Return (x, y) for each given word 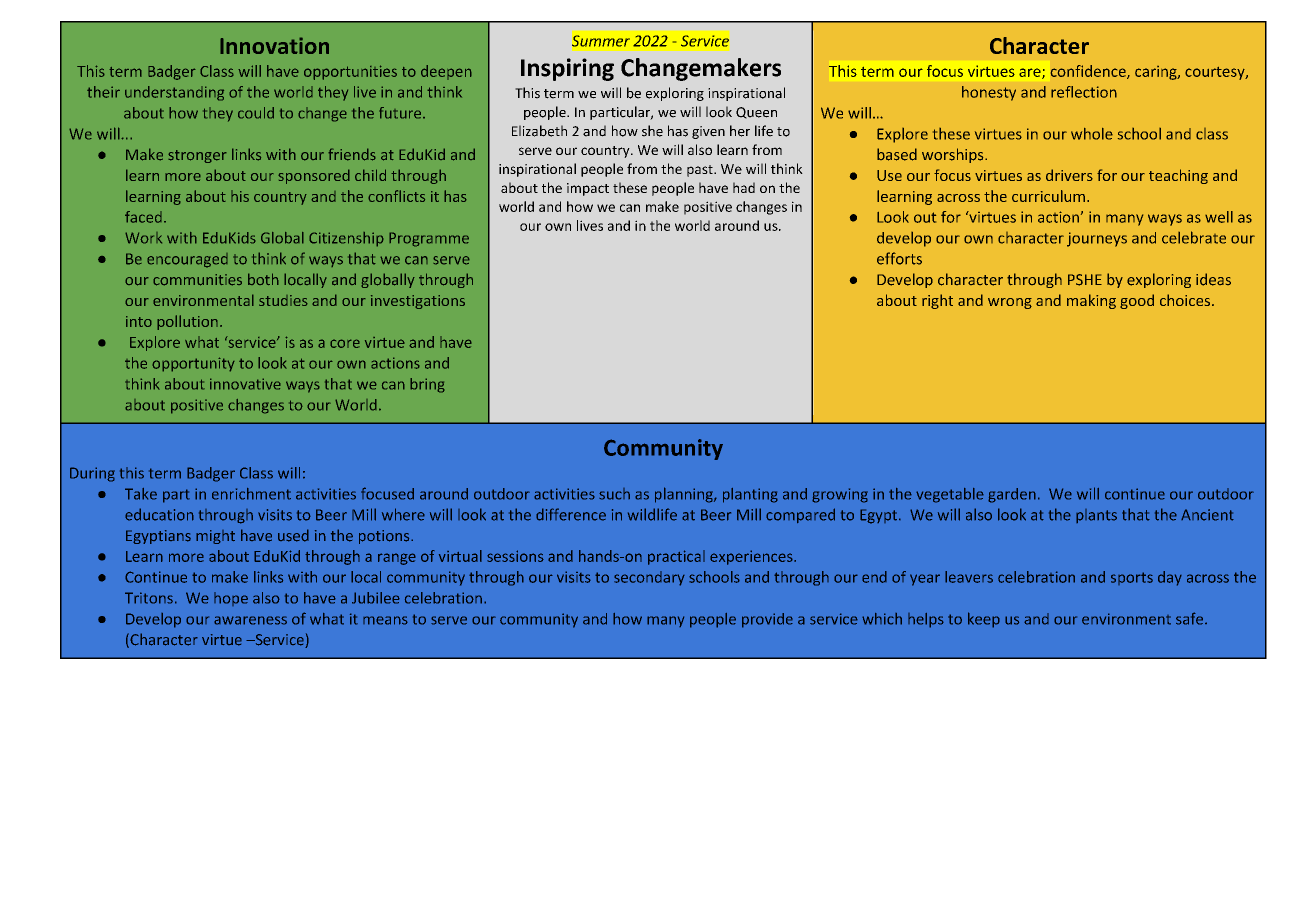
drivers (1069, 175)
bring (427, 385)
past (701, 171)
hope (231, 599)
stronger (197, 156)
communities (197, 280)
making (1091, 301)
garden (1012, 495)
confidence (1089, 72)
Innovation (274, 45)
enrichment (251, 494)
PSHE (1085, 280)
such (614, 494)
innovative (245, 384)
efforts (899, 258)
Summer (601, 41)
